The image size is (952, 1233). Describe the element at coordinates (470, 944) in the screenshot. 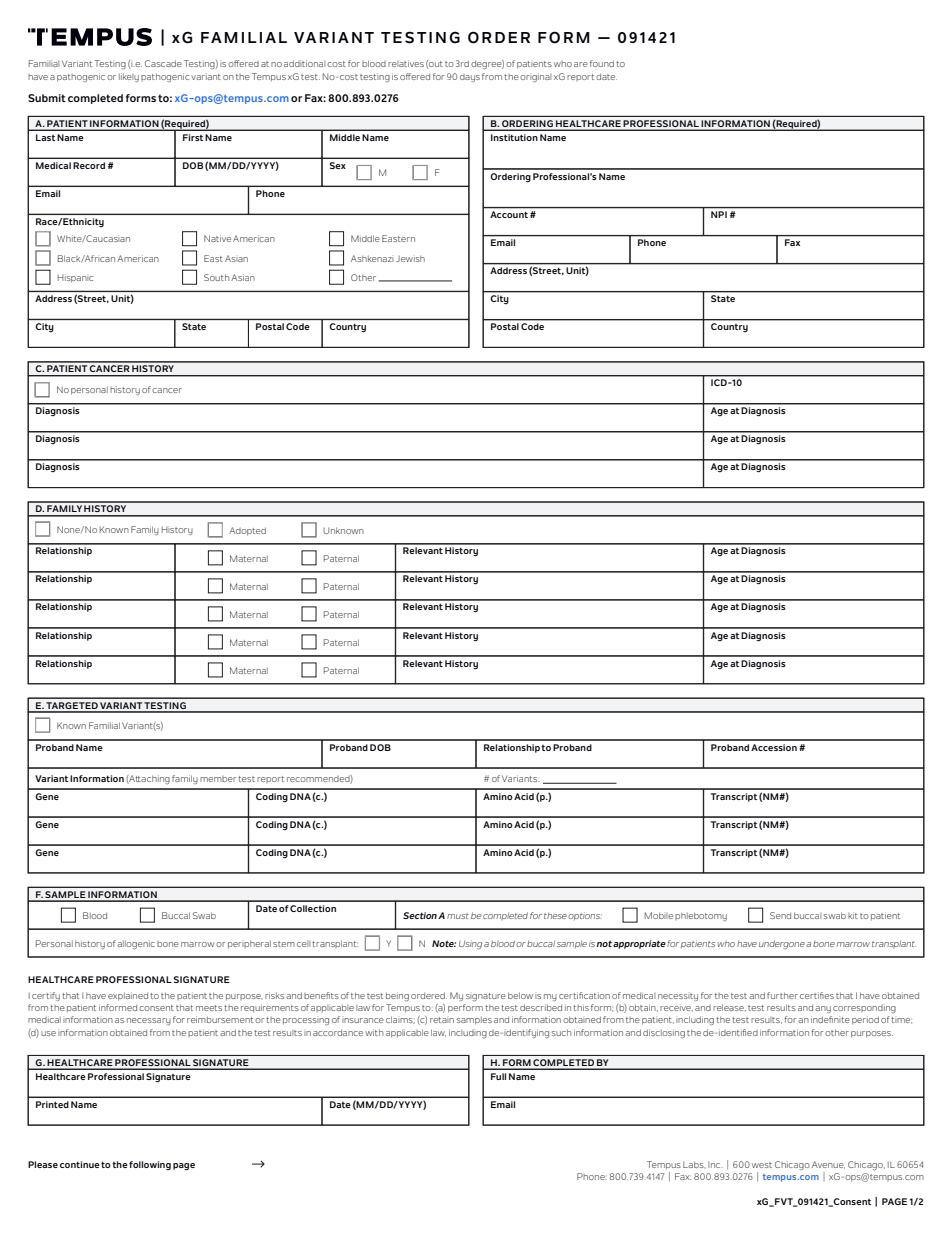

I see `Using` at that location.
